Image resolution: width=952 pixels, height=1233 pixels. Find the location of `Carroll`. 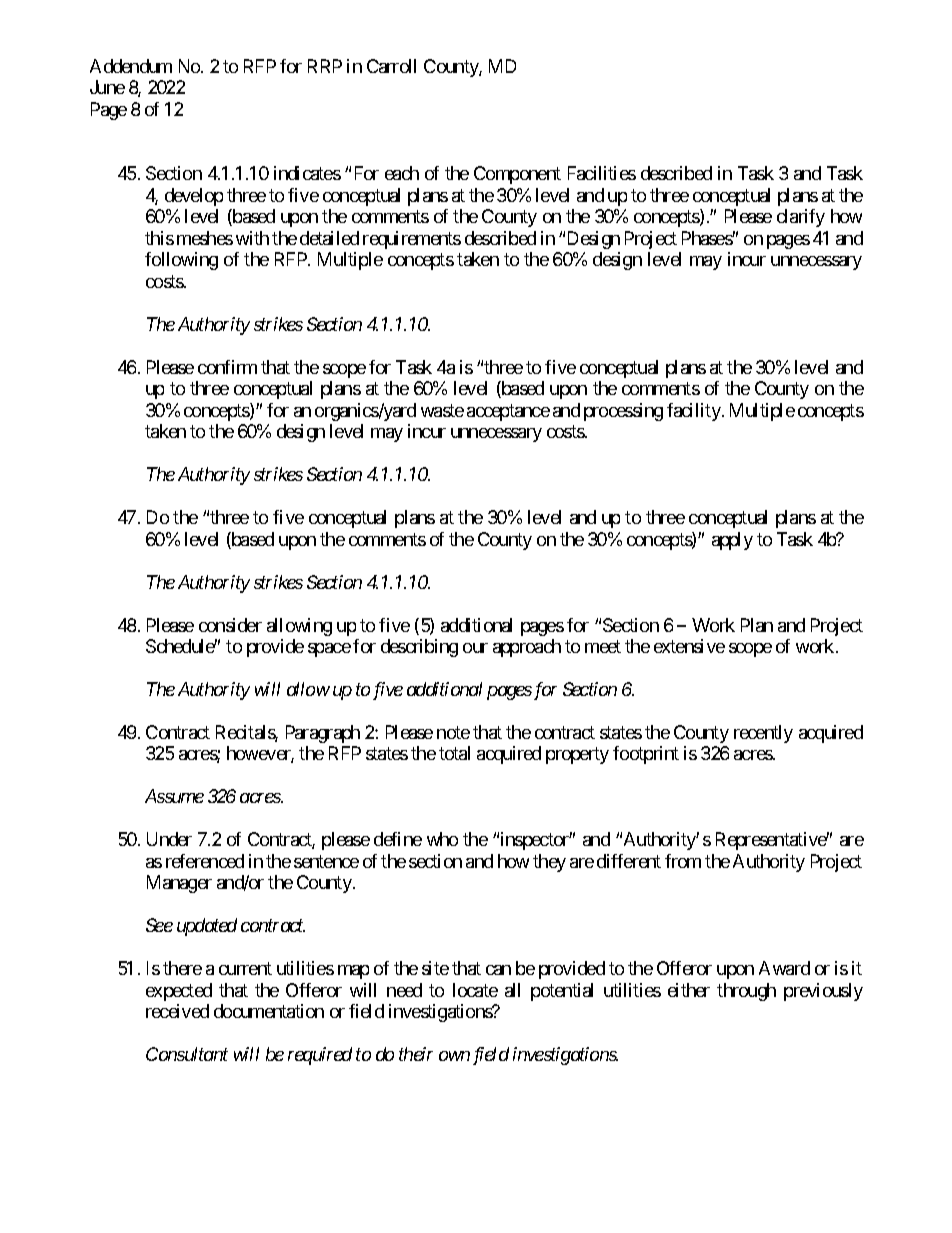

Carroll is located at coordinates (391, 66).
